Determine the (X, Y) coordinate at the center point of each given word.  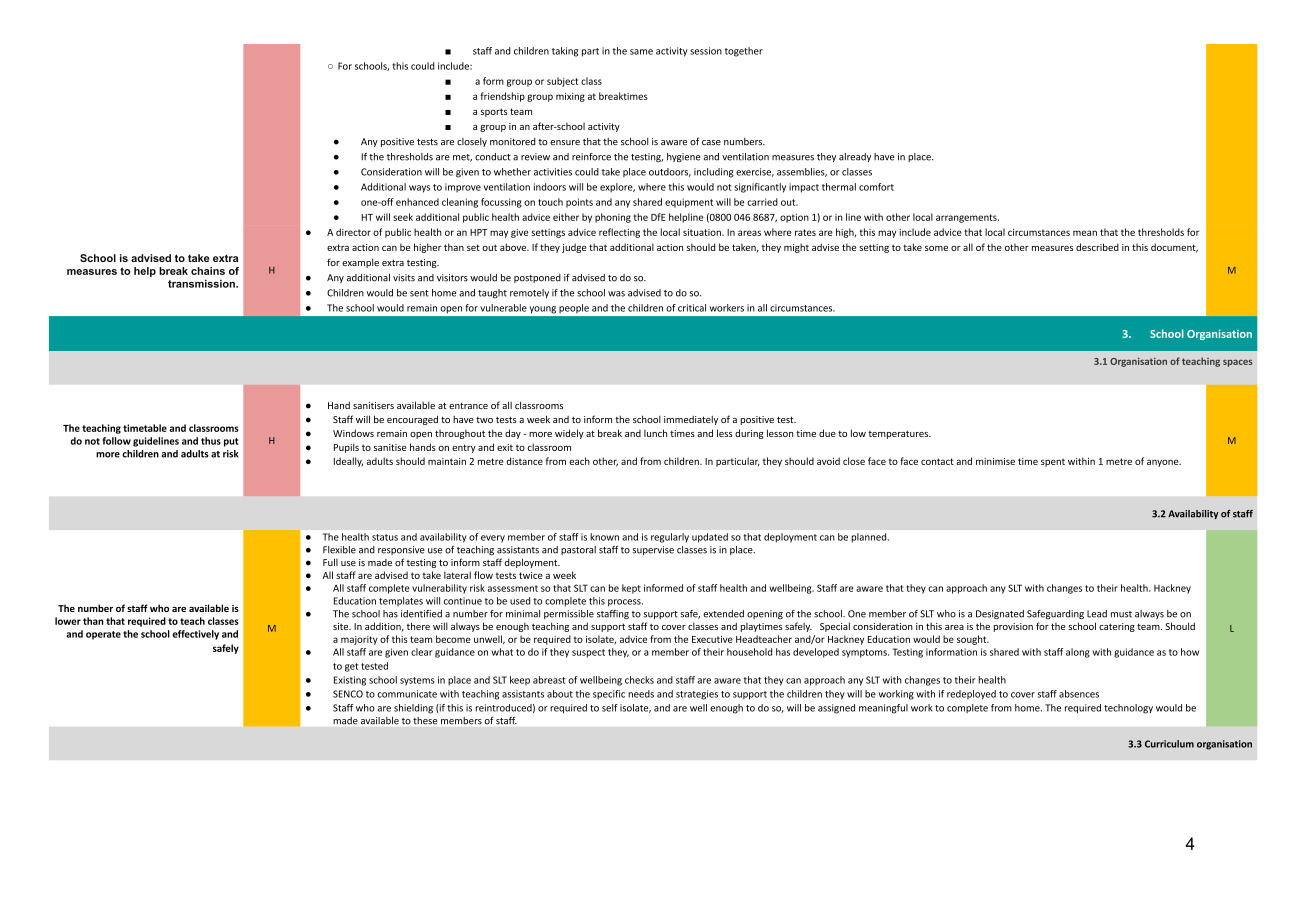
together (744, 52)
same (641, 52)
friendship (502, 97)
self (610, 708)
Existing (350, 681)
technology (1128, 709)
